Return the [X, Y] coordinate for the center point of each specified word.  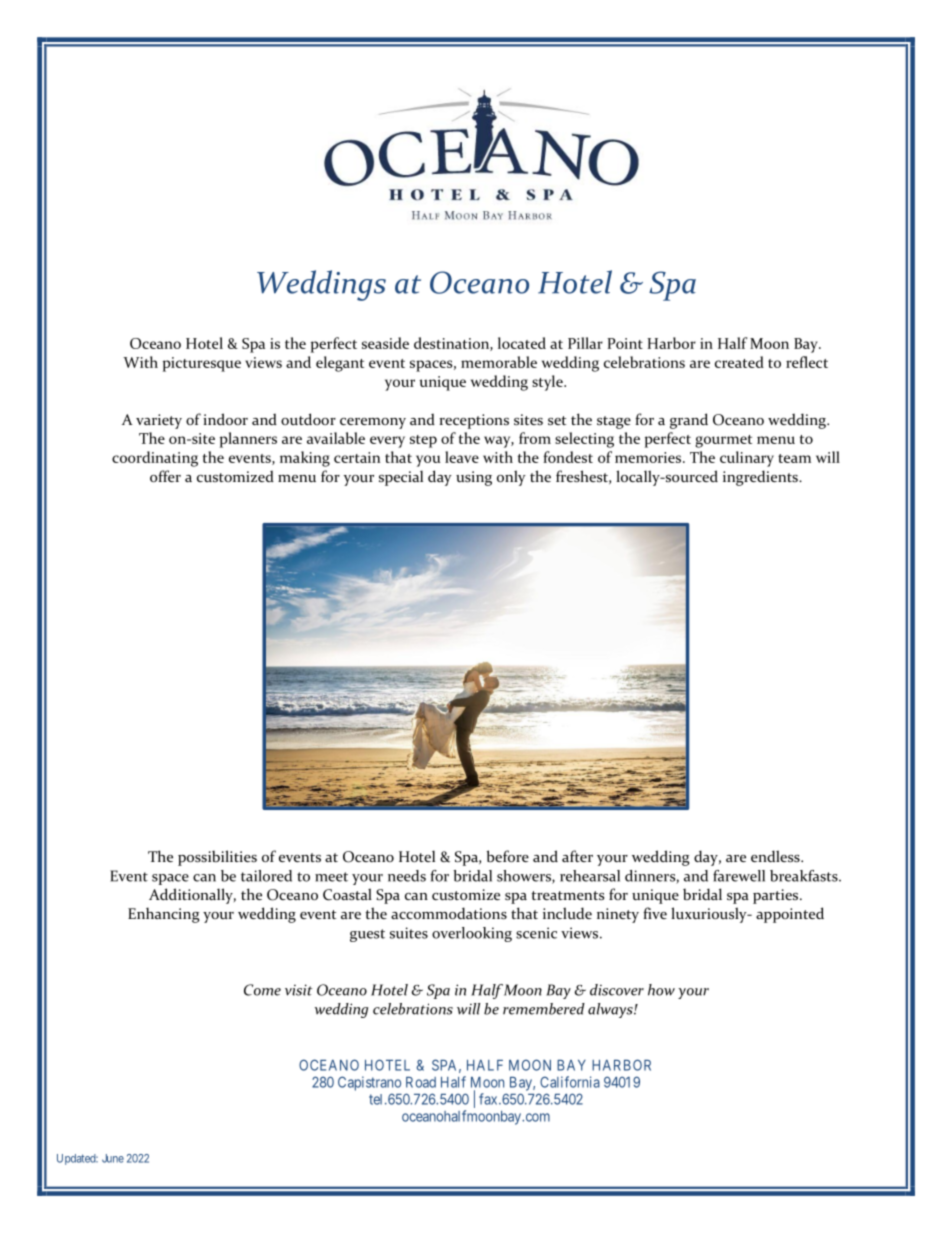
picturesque [202, 364]
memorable [499, 362]
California [570, 1082]
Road [421, 1082]
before [508, 856]
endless [776, 856]
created [739, 362]
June [113, 1158]
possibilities [217, 858]
